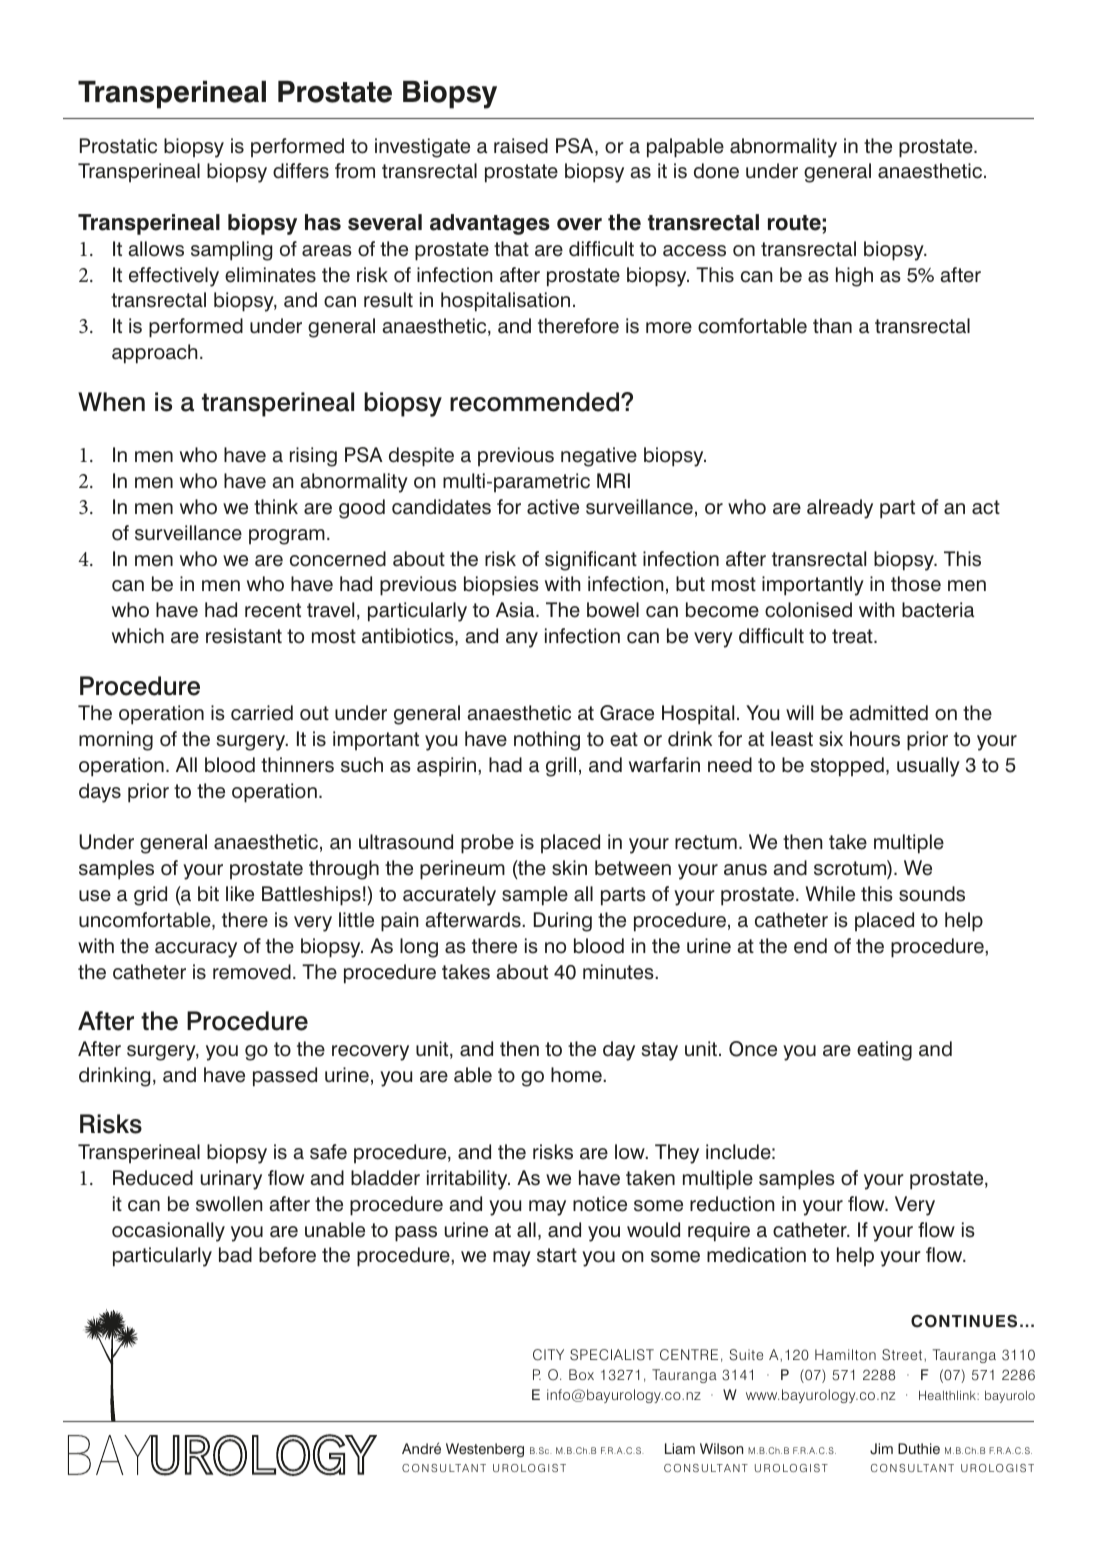  I want to click on Jim, so click(881, 1449).
